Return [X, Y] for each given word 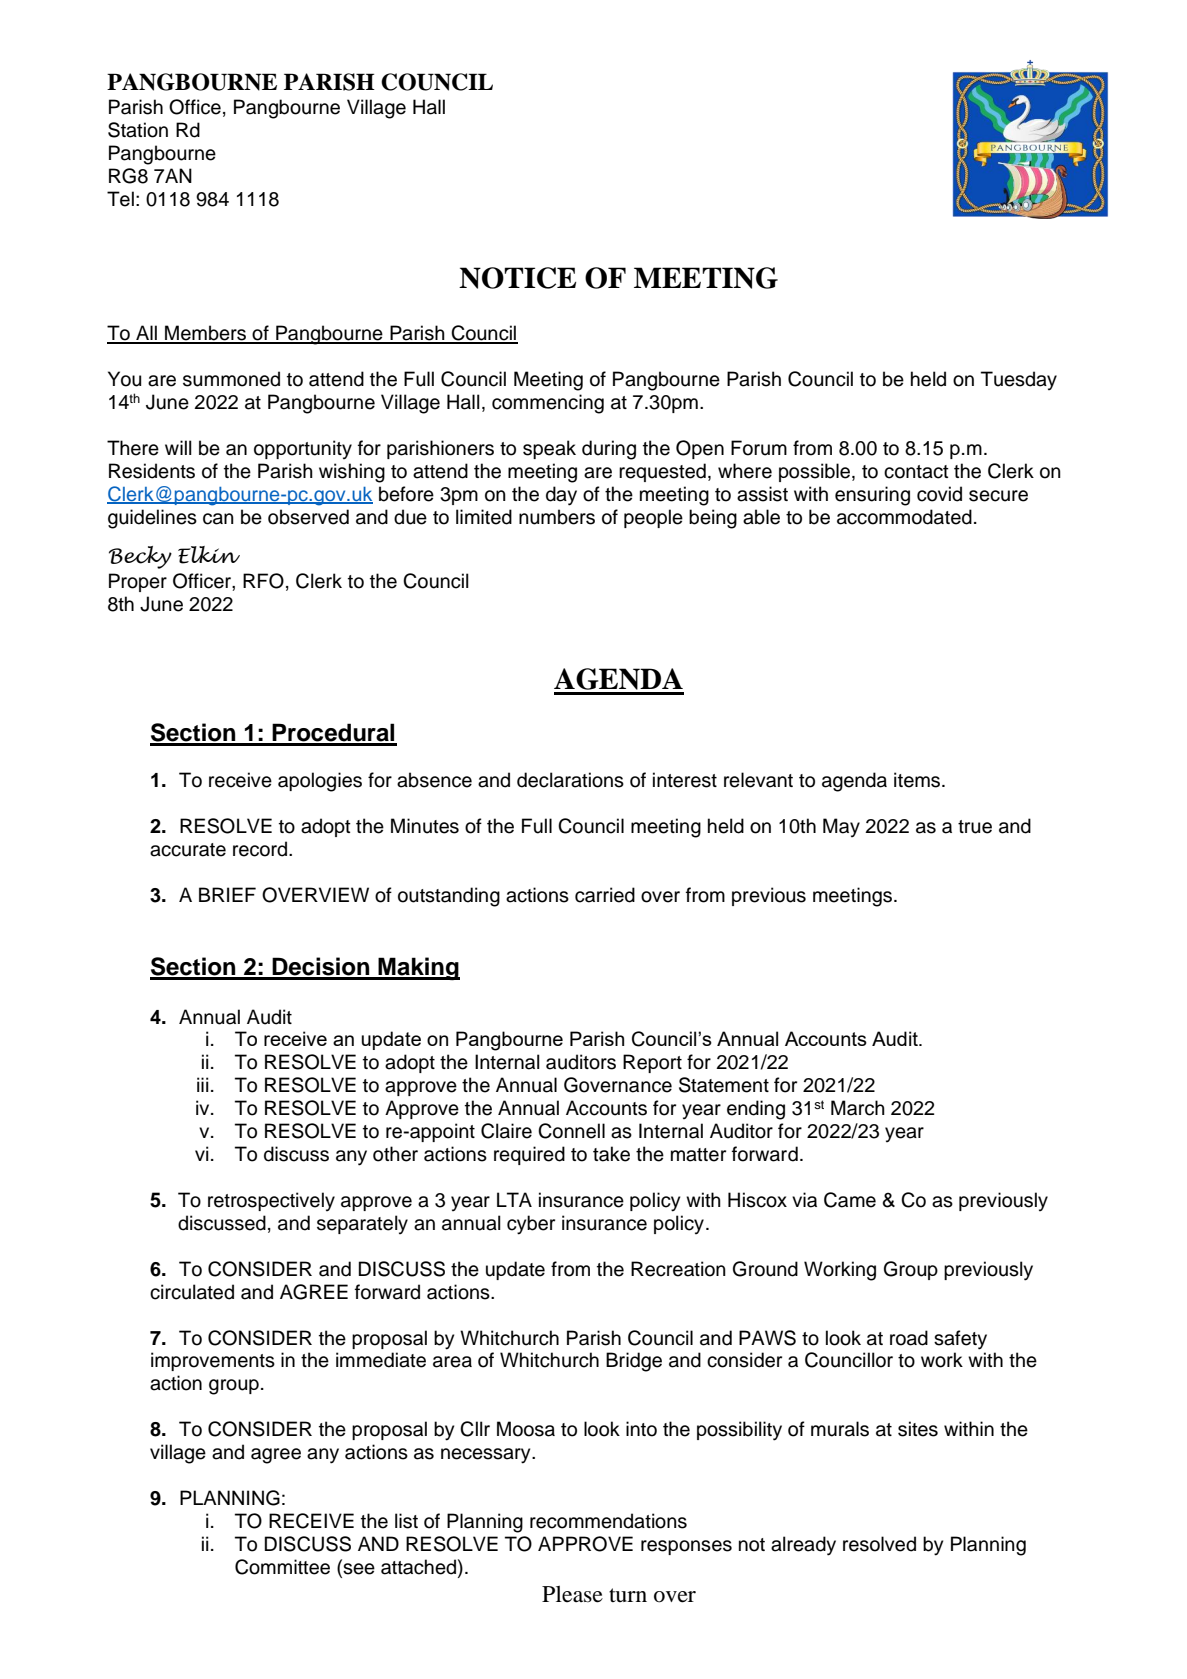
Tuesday [1019, 380]
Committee [282, 1567]
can [218, 519]
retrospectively [271, 1201]
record [261, 849]
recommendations [608, 1521]
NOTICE [517, 278]
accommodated [904, 517]
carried [605, 895]
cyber [531, 1225]
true [975, 827]
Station [138, 130]
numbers [557, 517]
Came [850, 1200]
